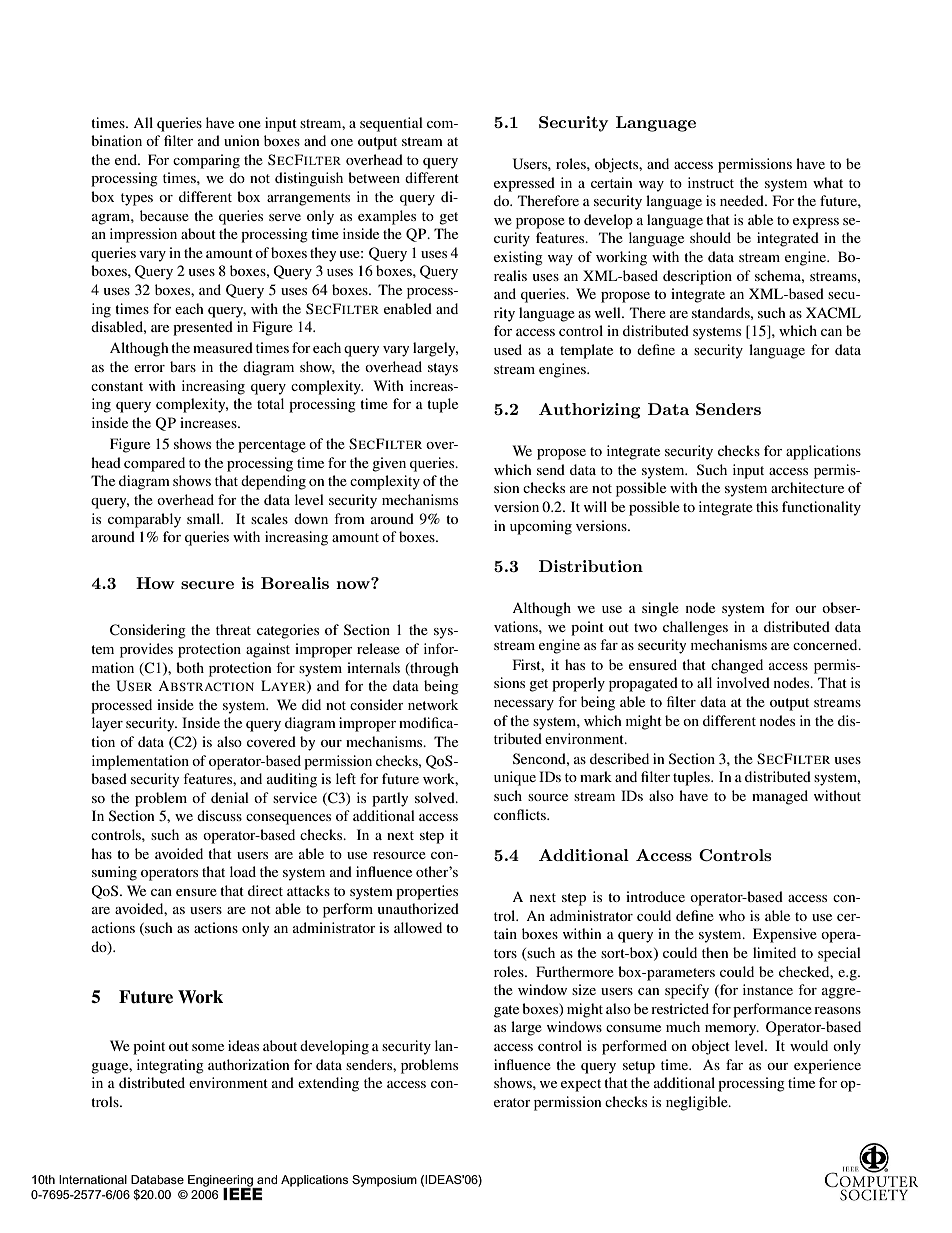  I want to click on instruct, so click(711, 182).
